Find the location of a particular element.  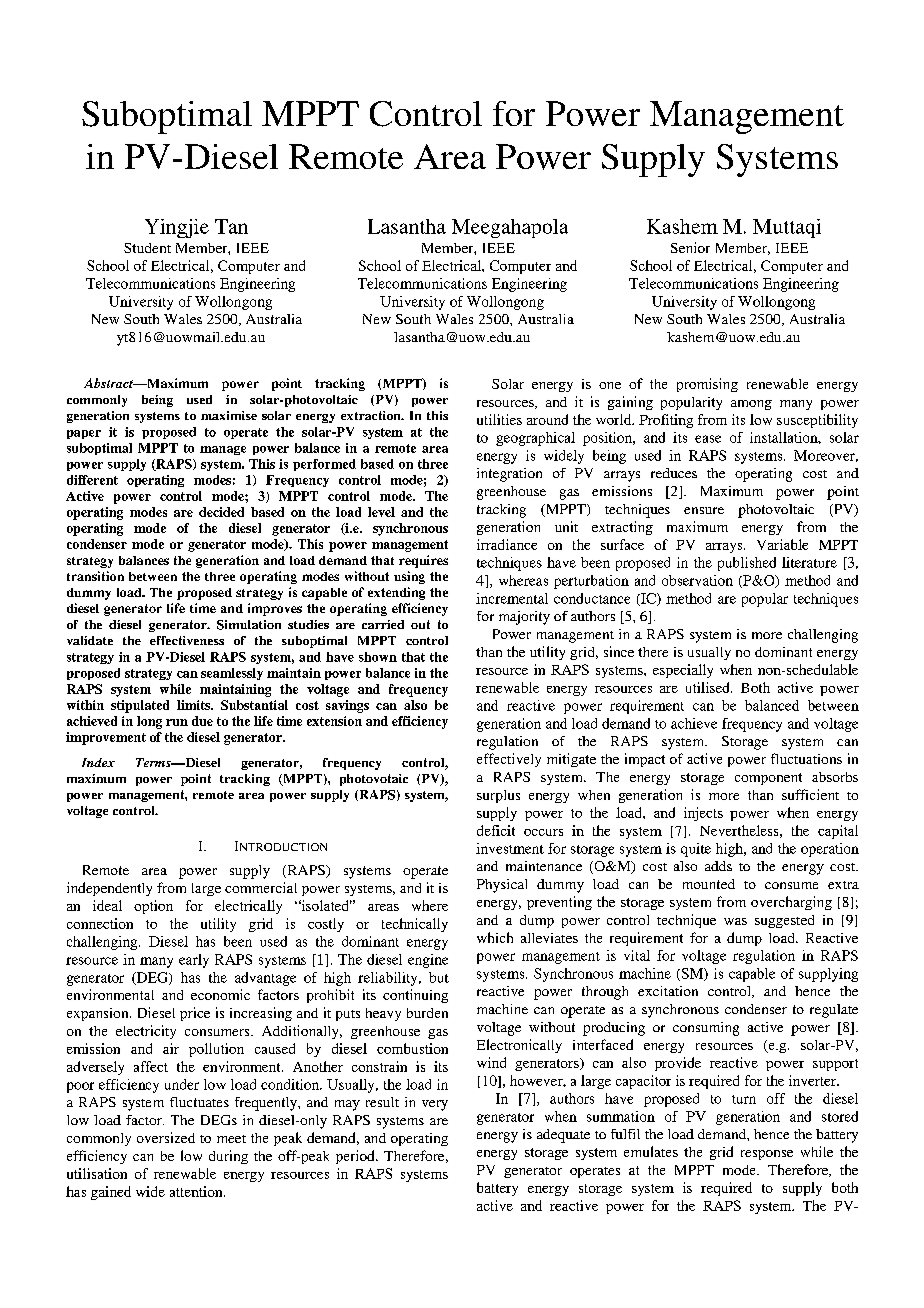

transition is located at coordinates (95, 576).
